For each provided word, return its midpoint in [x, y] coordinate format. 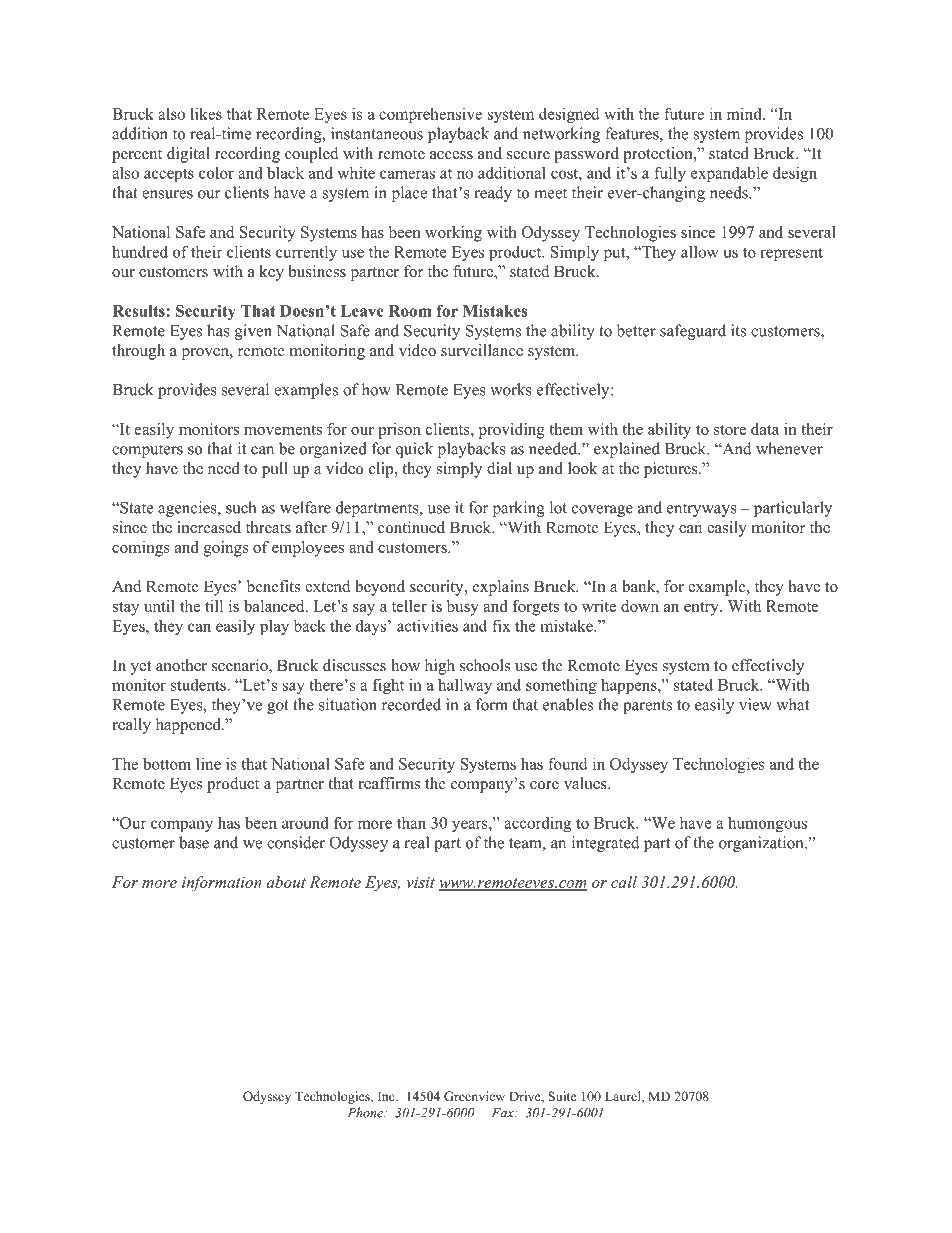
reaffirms [389, 783]
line [208, 763]
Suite [562, 1096]
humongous [767, 824]
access [451, 155]
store [730, 430]
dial [499, 468]
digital [188, 155]
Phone [366, 1112]
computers [147, 451]
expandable [729, 174]
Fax [504, 1113]
